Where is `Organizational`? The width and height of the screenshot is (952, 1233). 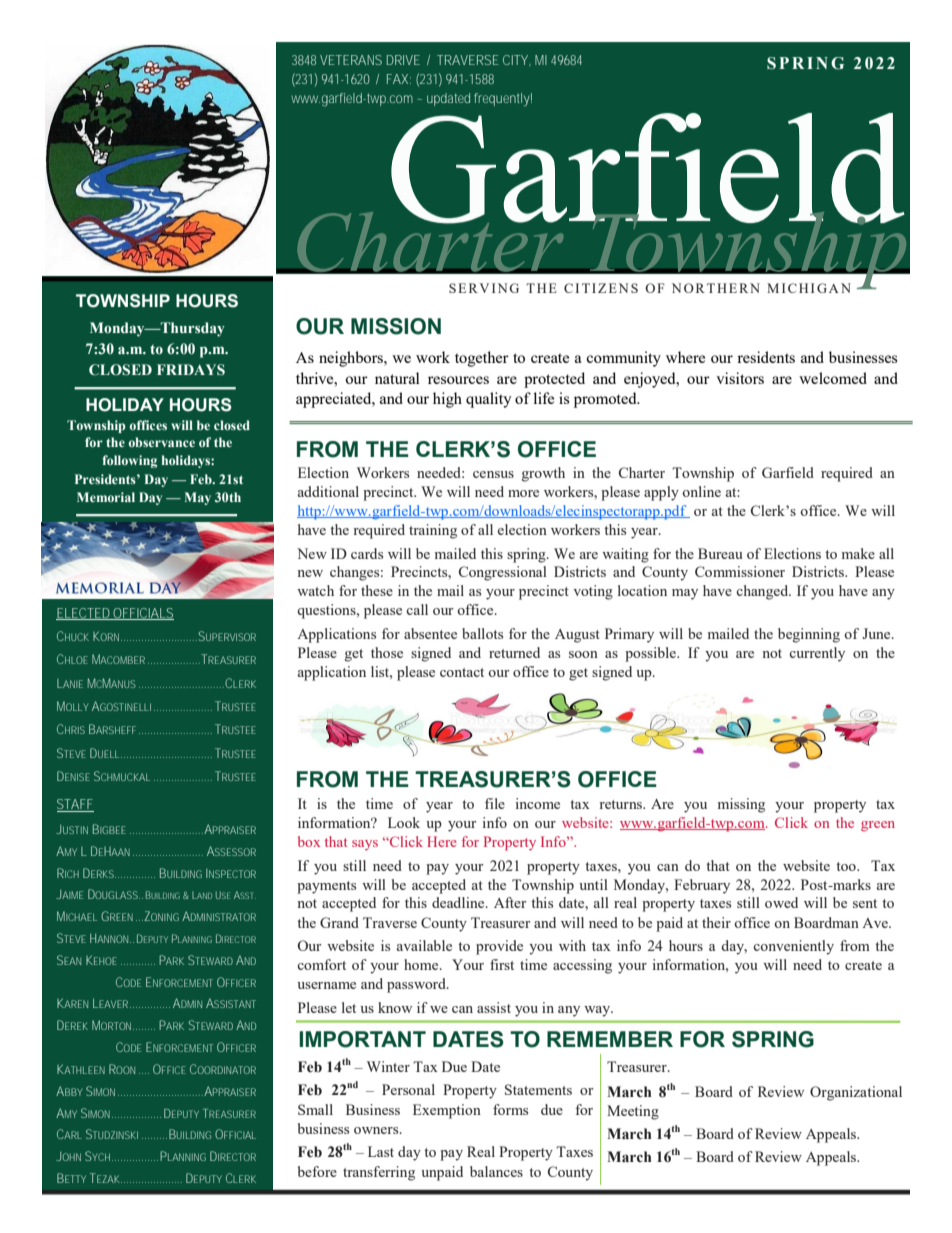
Organizational is located at coordinates (856, 1093).
